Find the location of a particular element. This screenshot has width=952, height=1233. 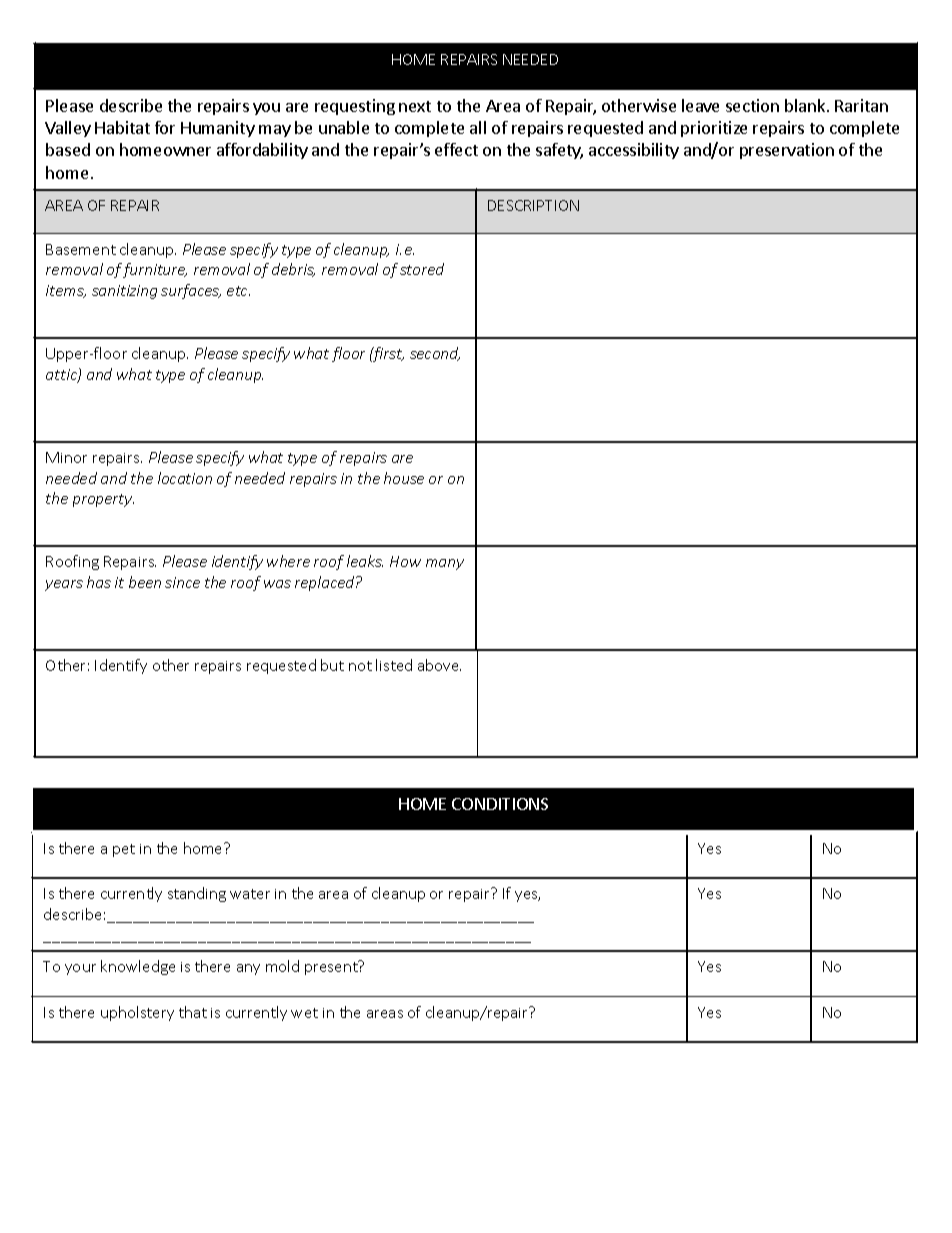

prioritize is located at coordinates (714, 129).
